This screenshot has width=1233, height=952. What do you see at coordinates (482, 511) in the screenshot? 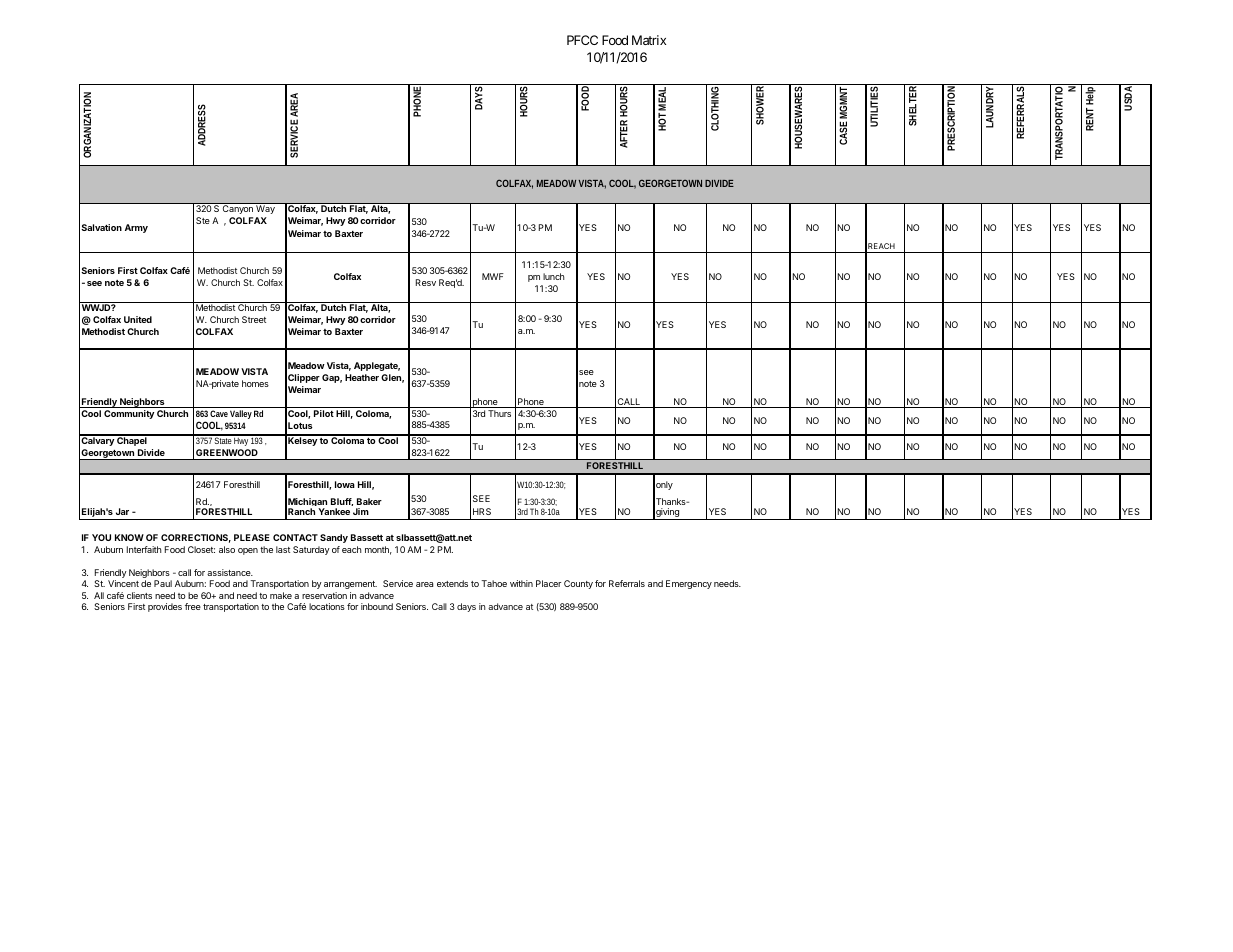
I see `HRS` at bounding box center [482, 511].
